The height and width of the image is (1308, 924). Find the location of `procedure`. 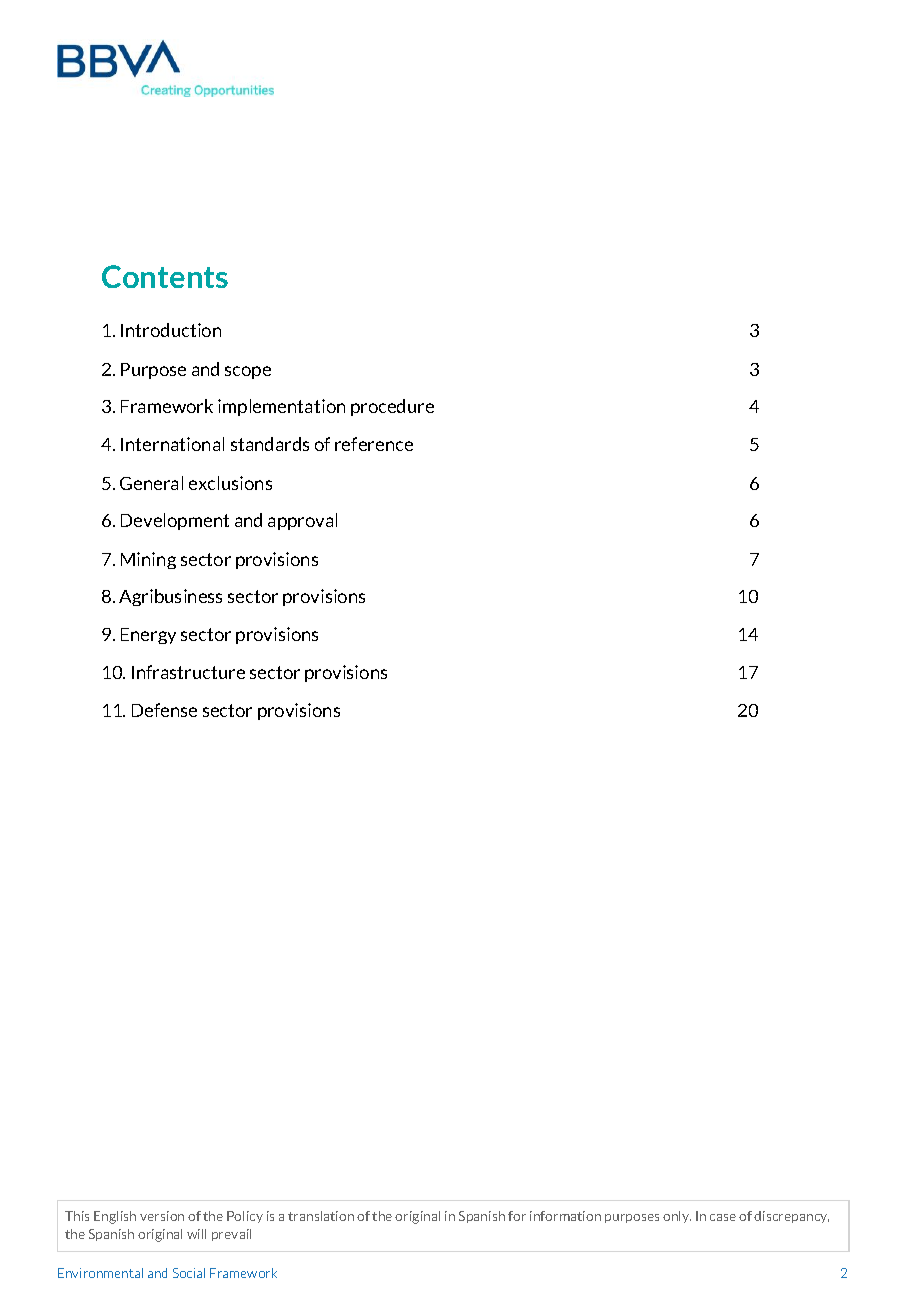

procedure is located at coordinates (392, 407).
